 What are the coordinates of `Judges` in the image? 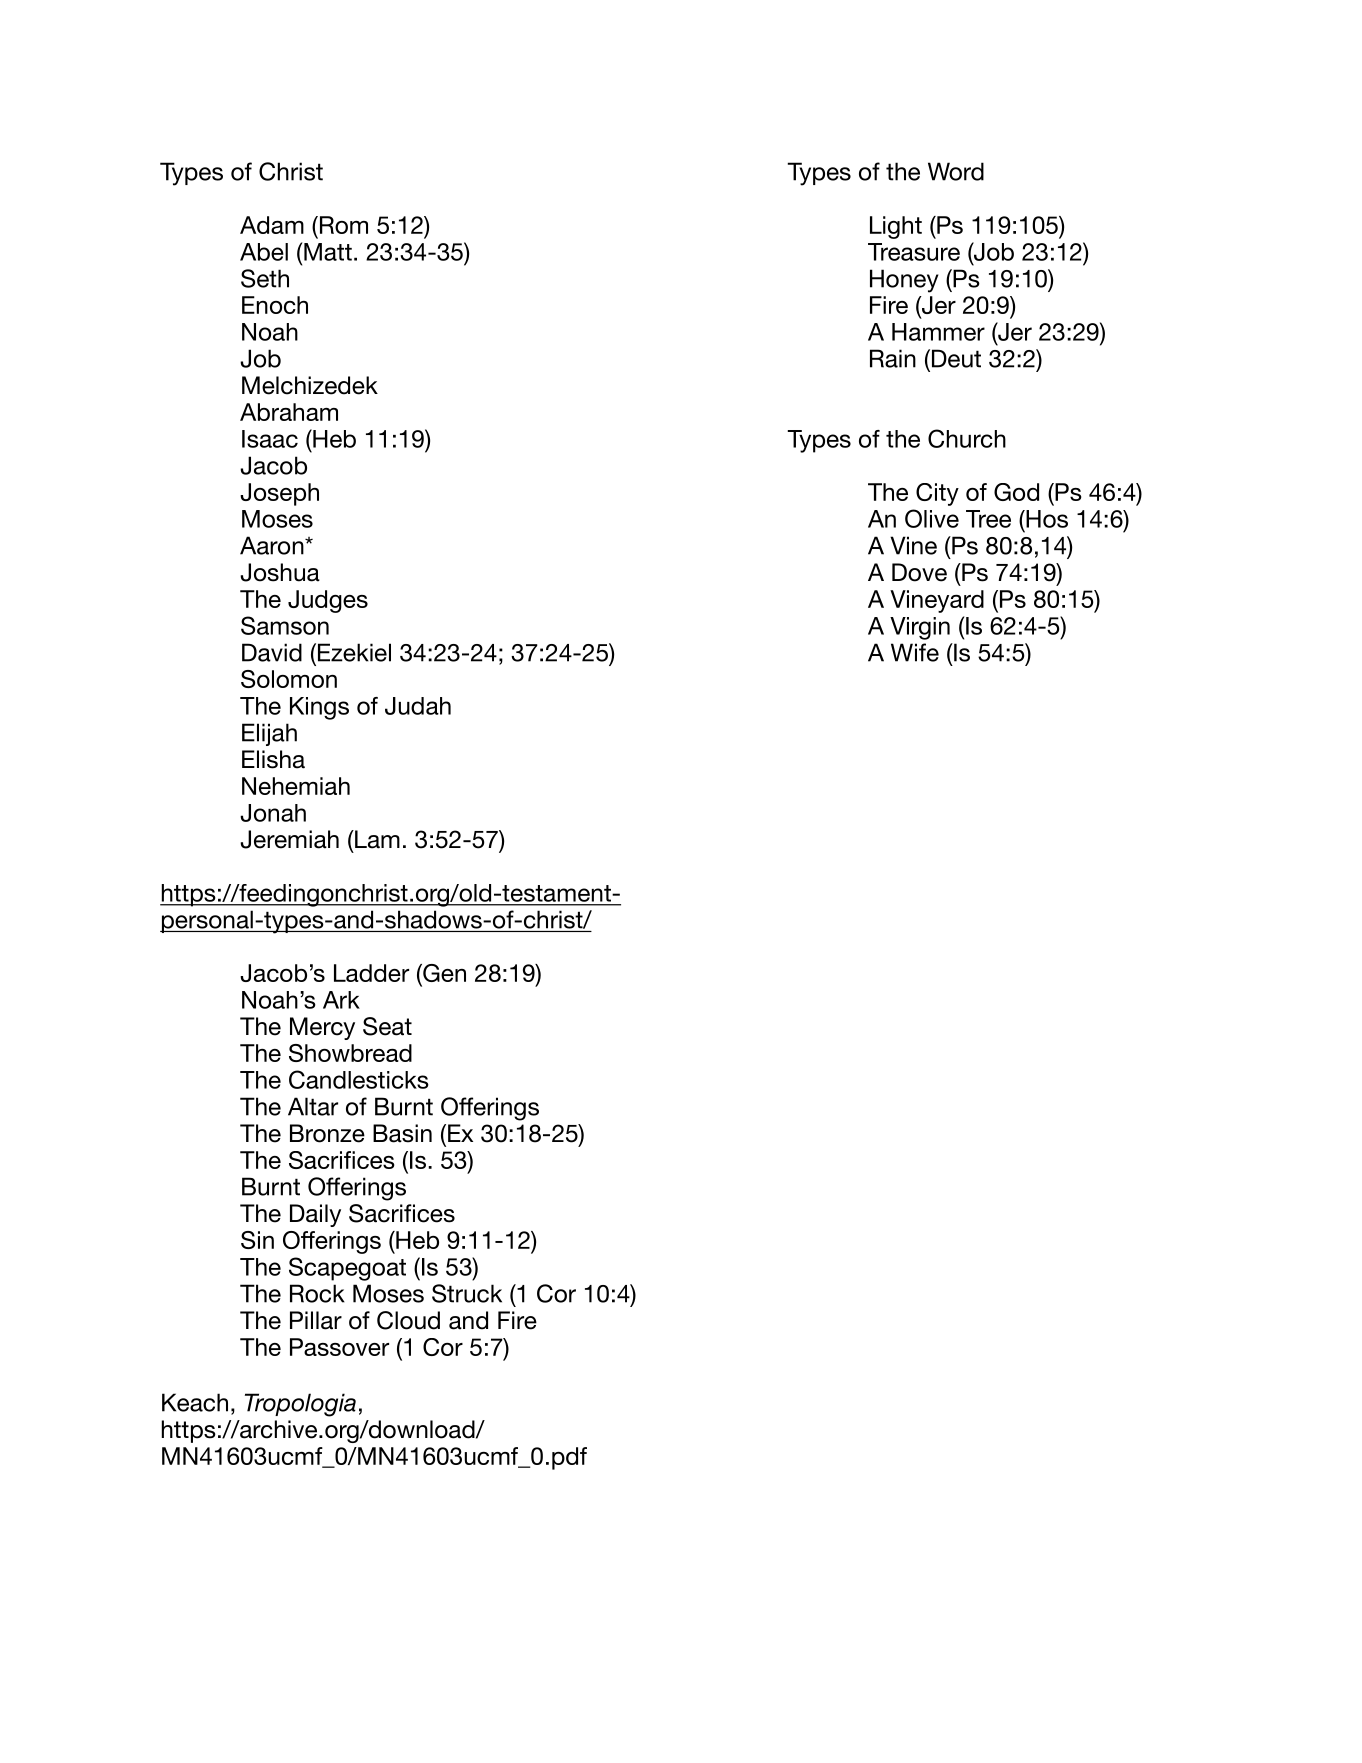 It's located at (328, 601).
